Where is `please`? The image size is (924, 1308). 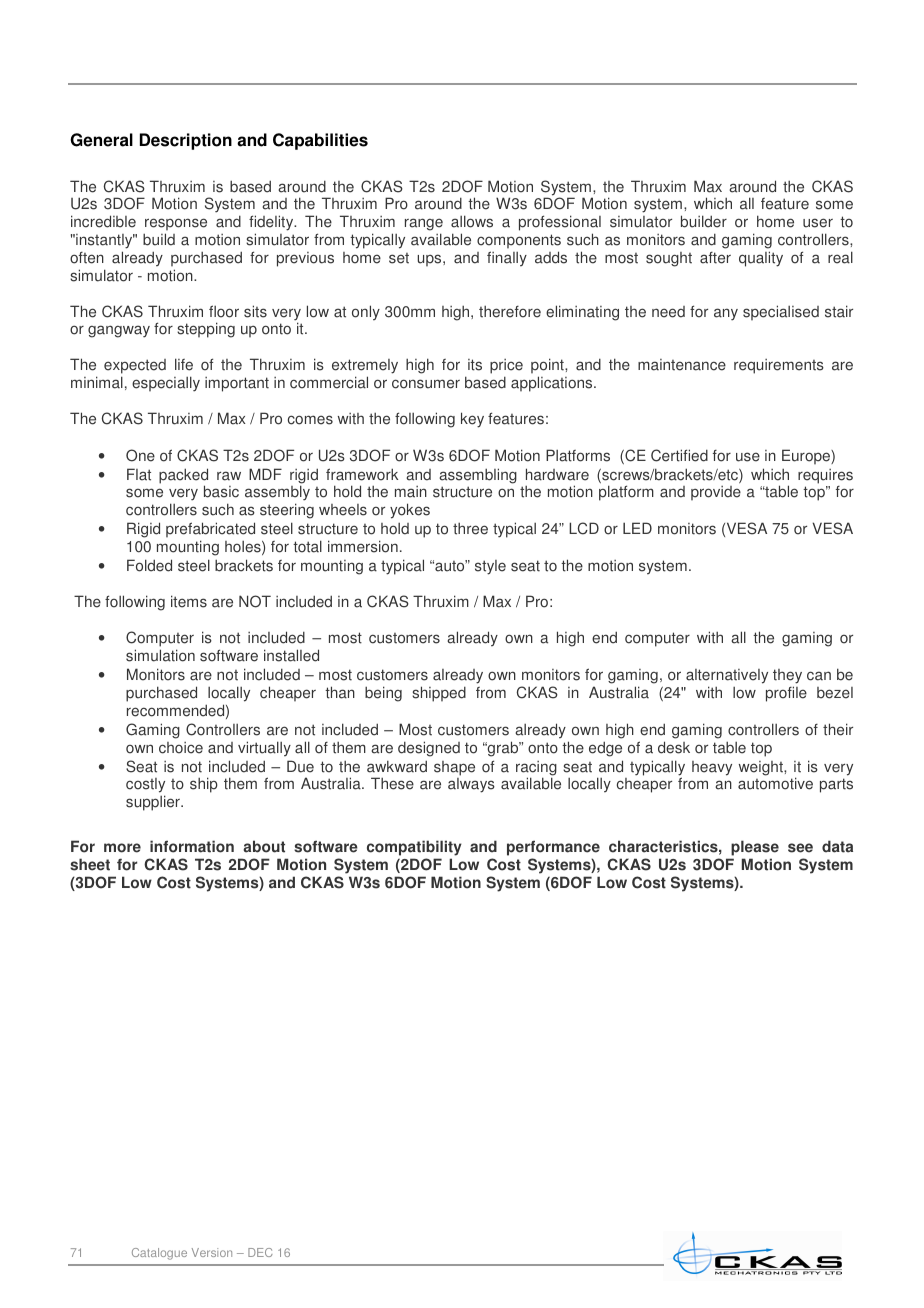
please is located at coordinates (755, 848).
